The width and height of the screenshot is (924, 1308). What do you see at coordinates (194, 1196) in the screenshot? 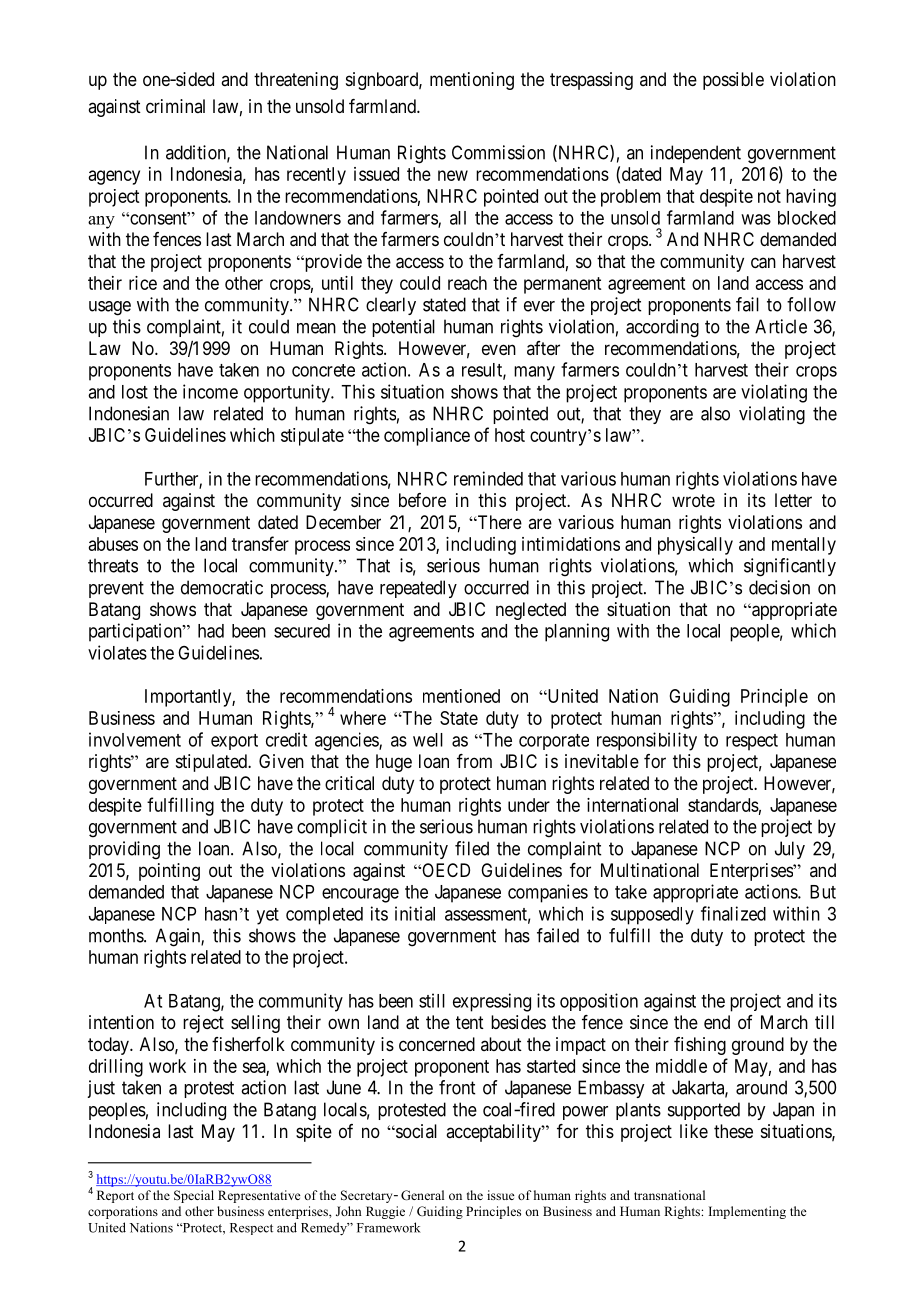
I see `Special` at bounding box center [194, 1196].
